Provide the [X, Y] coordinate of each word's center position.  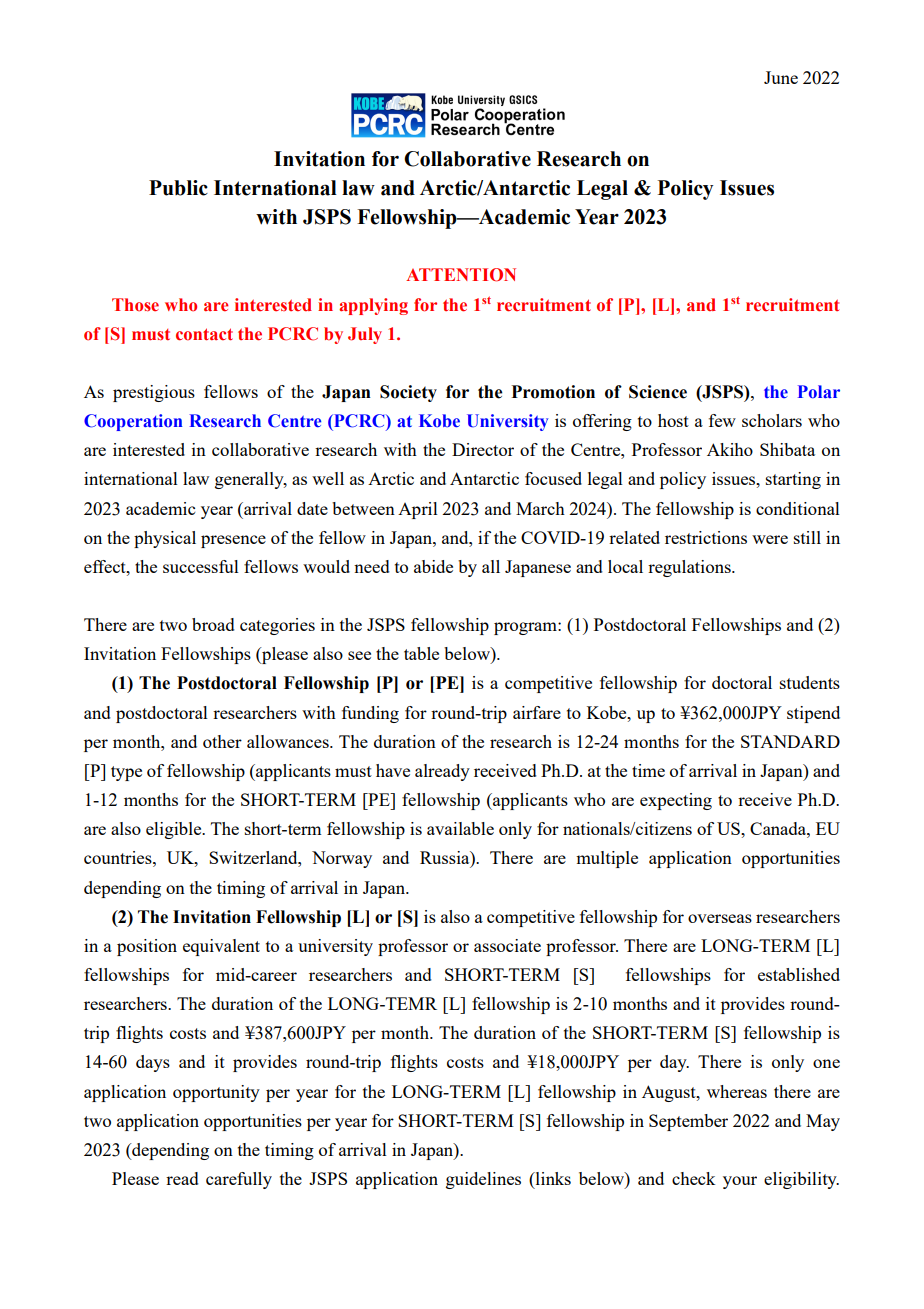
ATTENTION [461, 275]
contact [204, 334]
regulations [690, 568]
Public [178, 188]
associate [507, 945]
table [421, 653]
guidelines [483, 1180]
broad [213, 624]
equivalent [221, 947]
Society [408, 393]
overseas [720, 918]
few [722, 420]
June [781, 77]
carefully [239, 1180]
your [740, 1182]
